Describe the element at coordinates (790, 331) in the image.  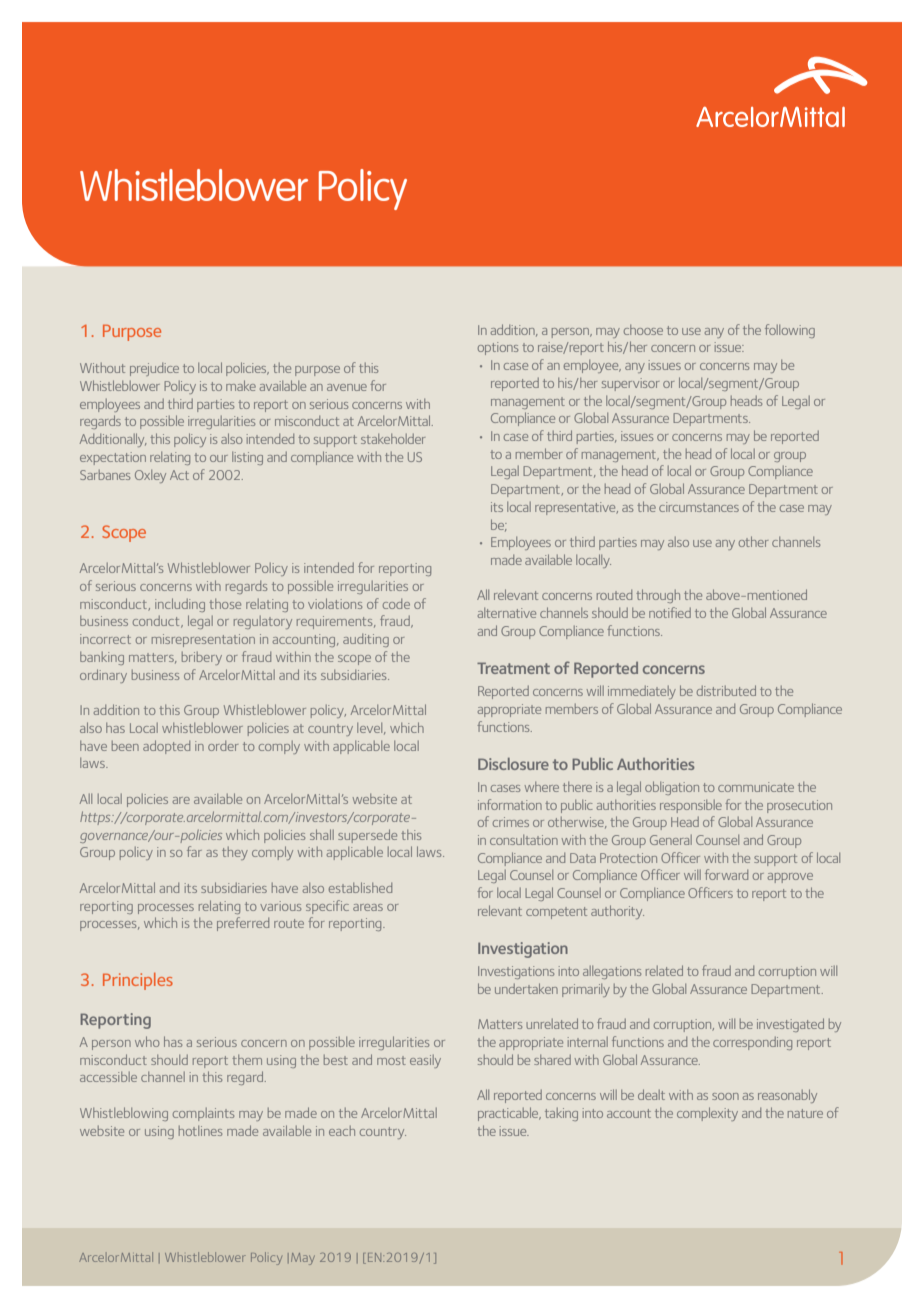
I see `following` at that location.
